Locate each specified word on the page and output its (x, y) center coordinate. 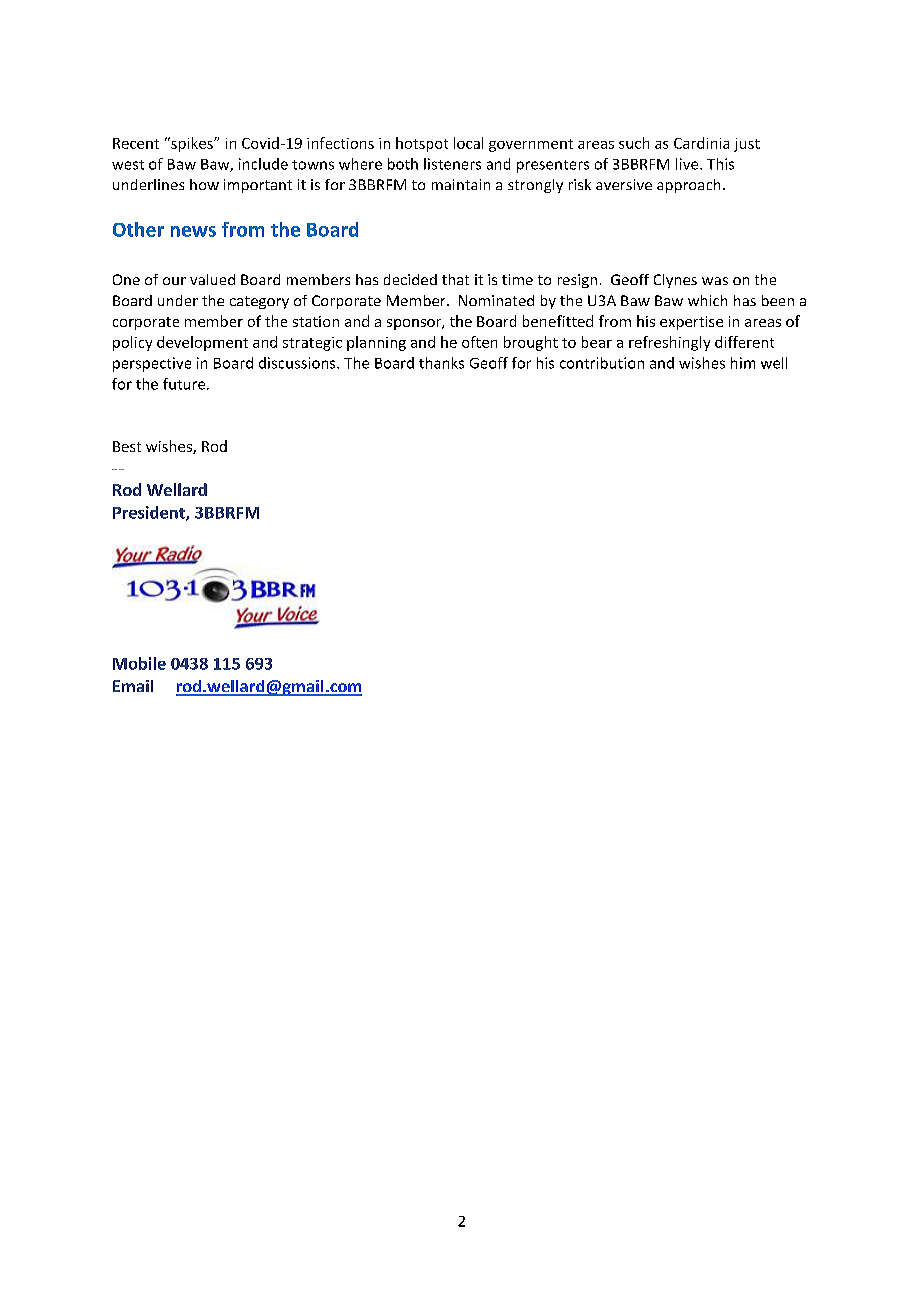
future (185, 384)
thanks (441, 363)
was (715, 281)
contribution (602, 363)
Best (127, 446)
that (455, 279)
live (688, 164)
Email (133, 686)
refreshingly (669, 343)
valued (212, 279)
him (743, 363)
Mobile (139, 663)
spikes (192, 144)
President (150, 513)
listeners (452, 164)
